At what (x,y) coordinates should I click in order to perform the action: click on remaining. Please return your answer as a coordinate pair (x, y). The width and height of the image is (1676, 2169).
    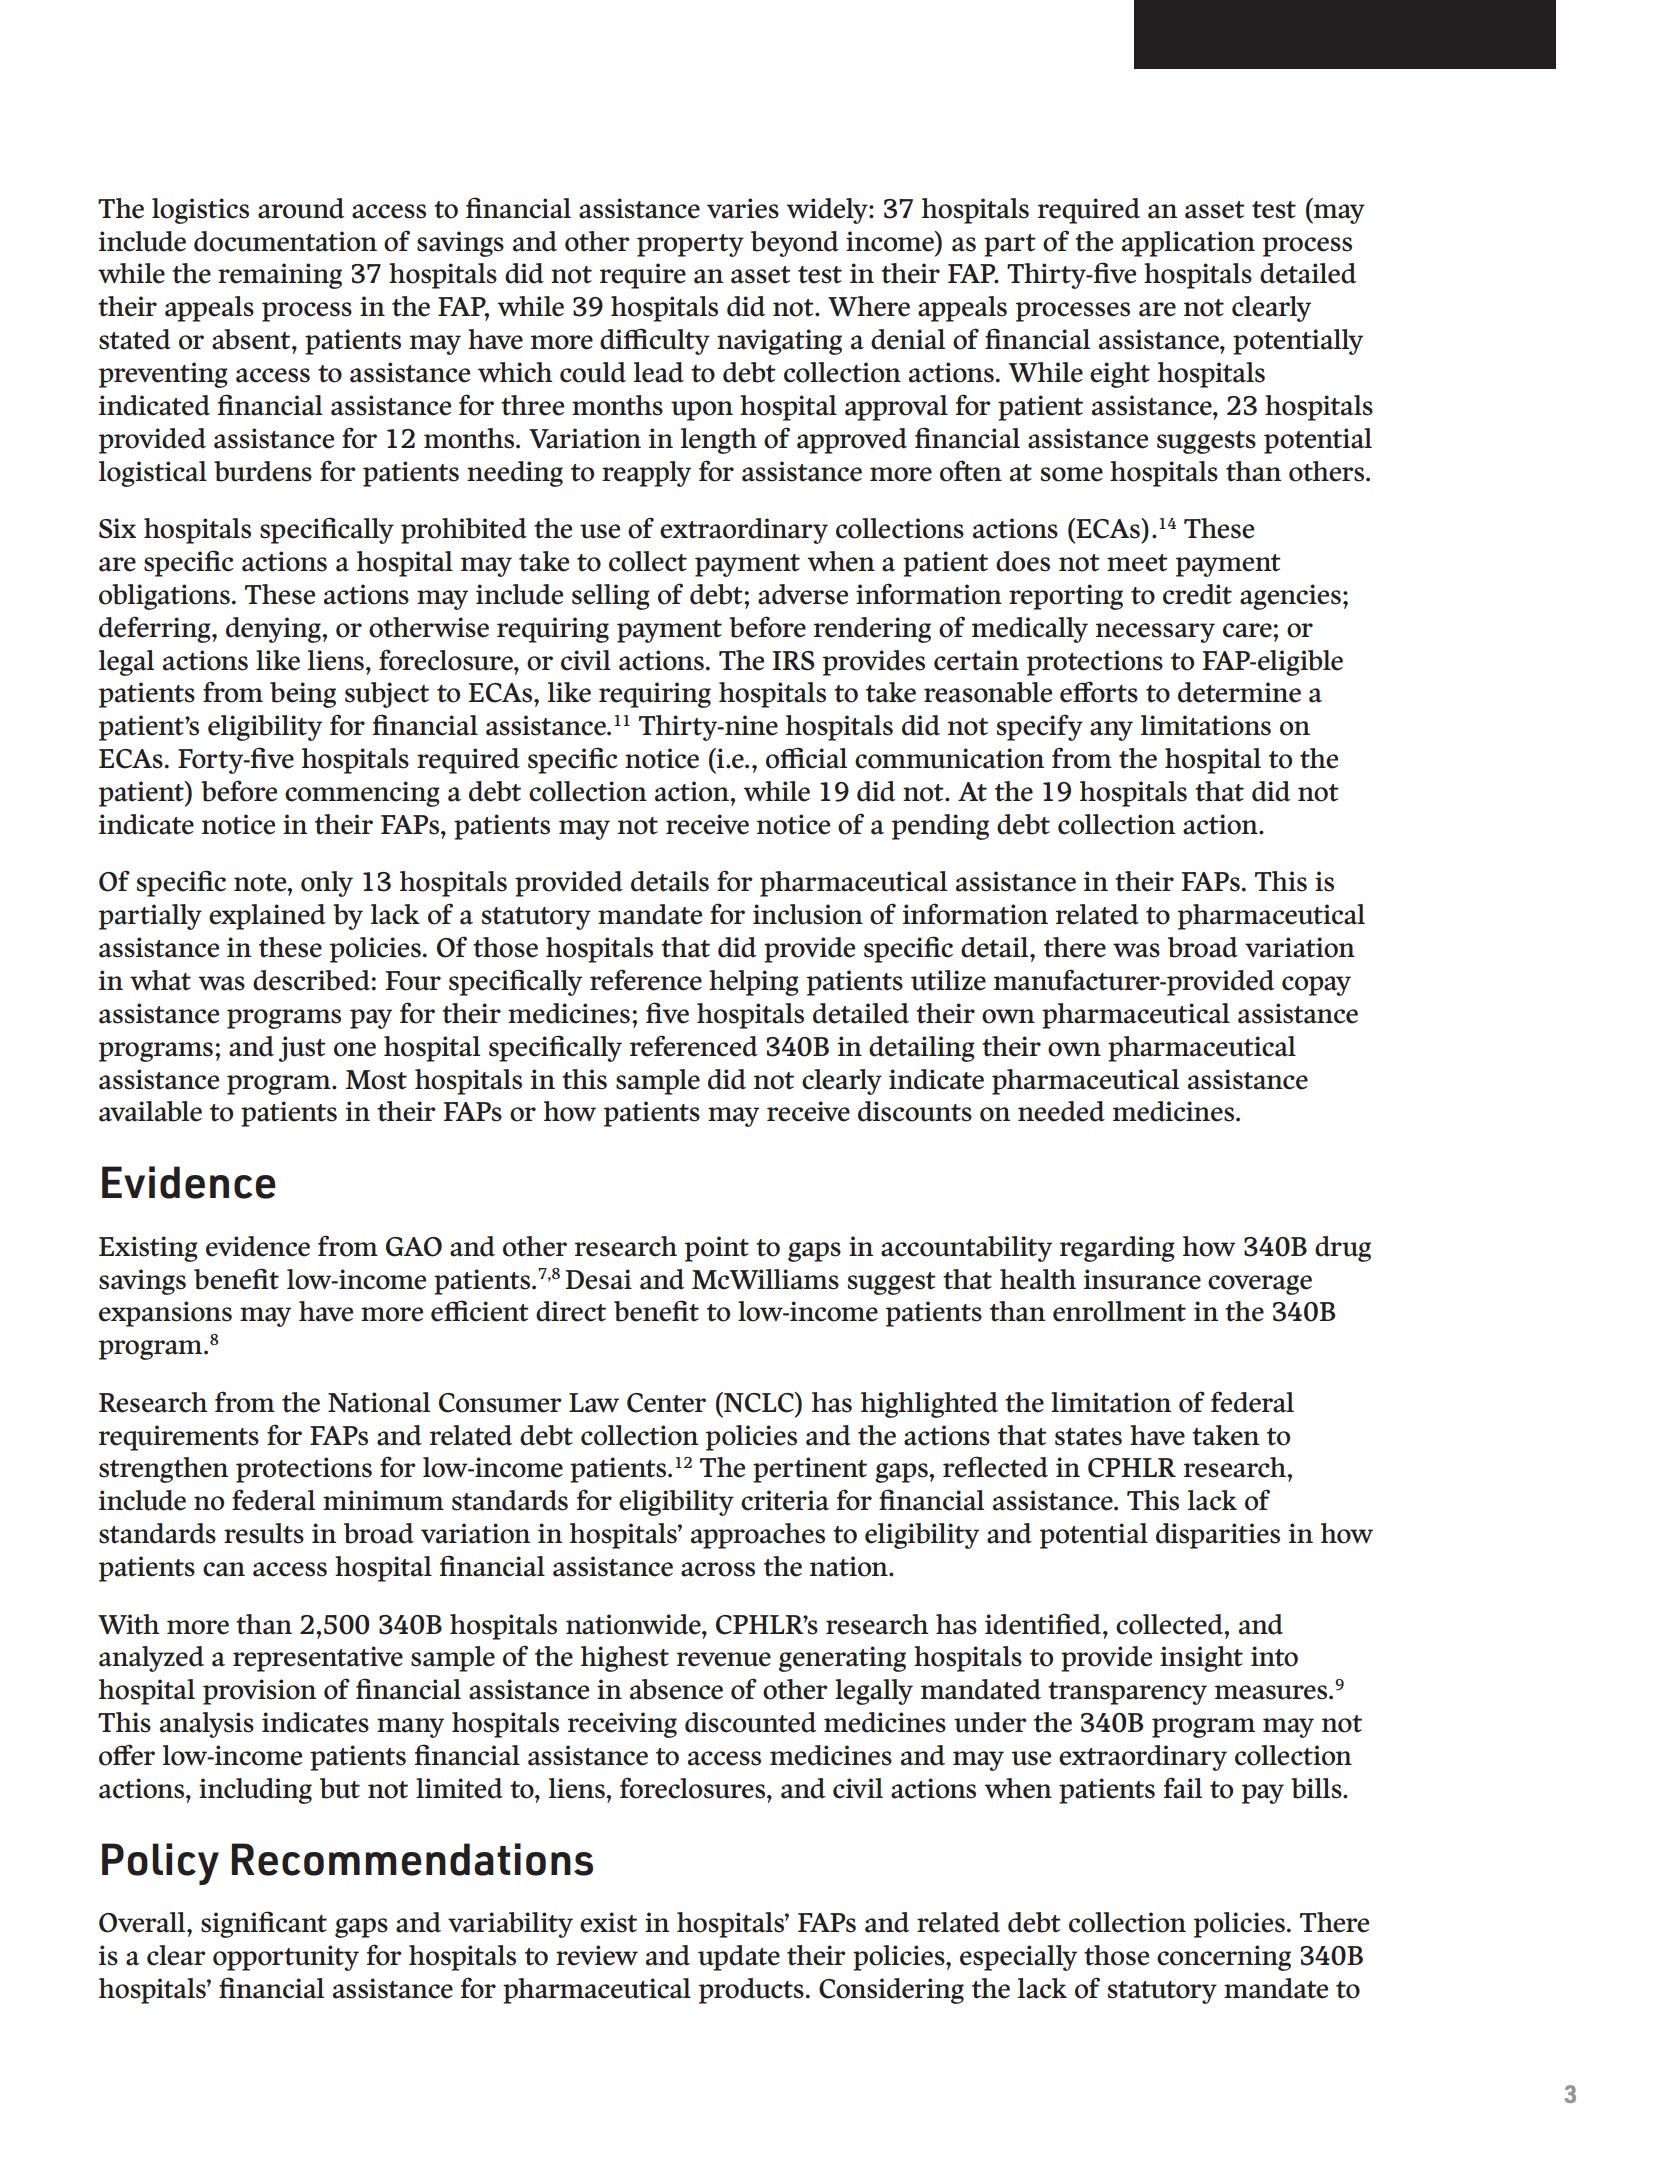
    Looking at the image, I should click on (280, 276).
